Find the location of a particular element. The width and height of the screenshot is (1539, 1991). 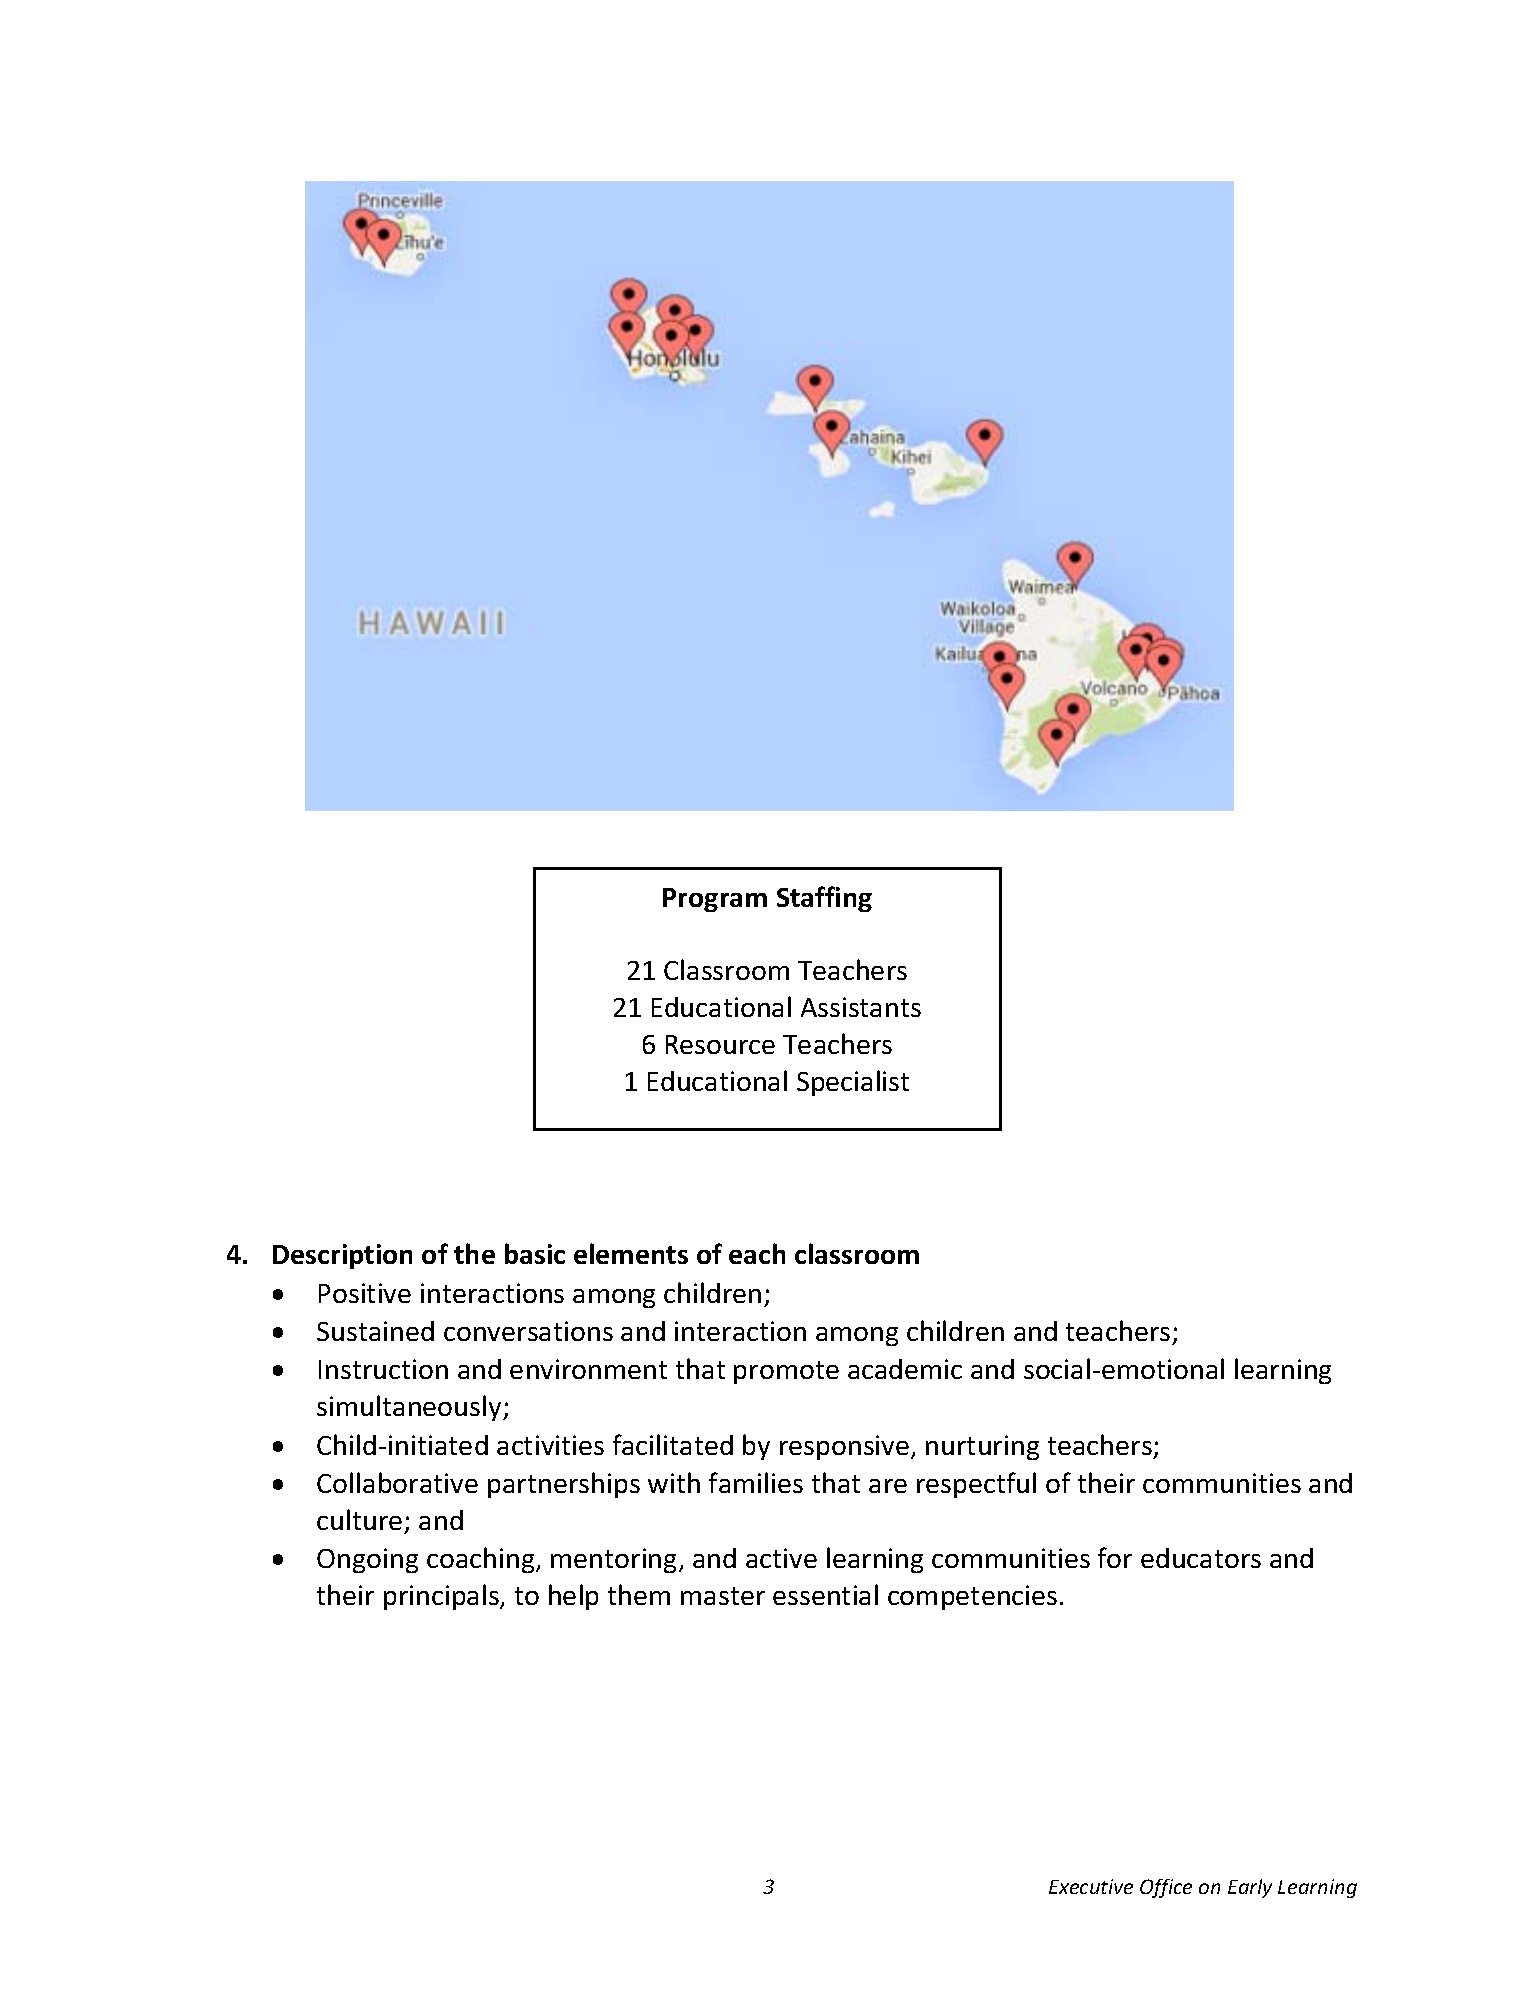

Program is located at coordinates (715, 900).
